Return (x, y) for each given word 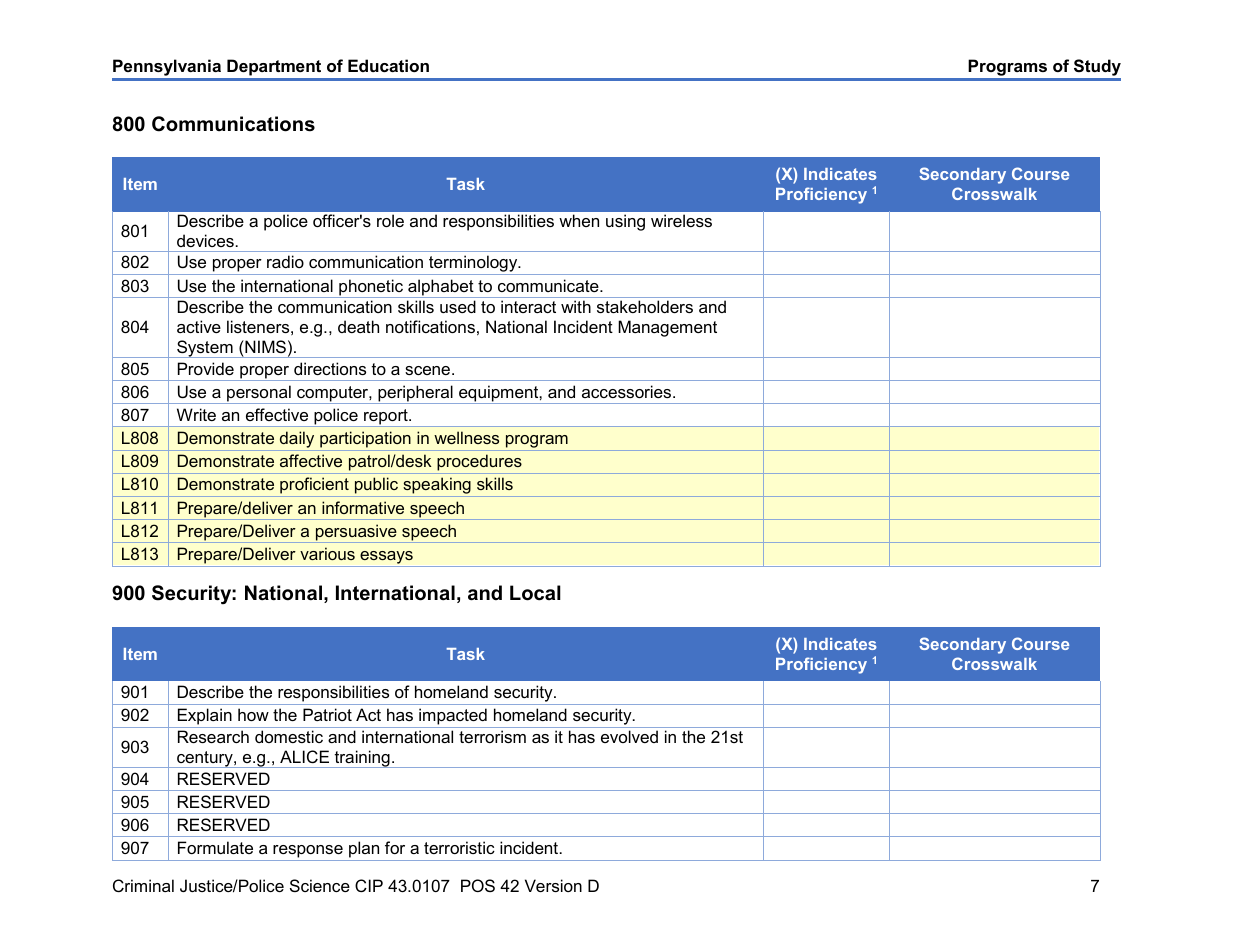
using (625, 222)
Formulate (215, 847)
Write (196, 414)
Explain (204, 718)
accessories (628, 391)
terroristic (459, 847)
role (390, 220)
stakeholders (645, 306)
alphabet (441, 288)
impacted (453, 718)
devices (205, 240)
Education (388, 65)
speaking (437, 487)
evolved (629, 736)
